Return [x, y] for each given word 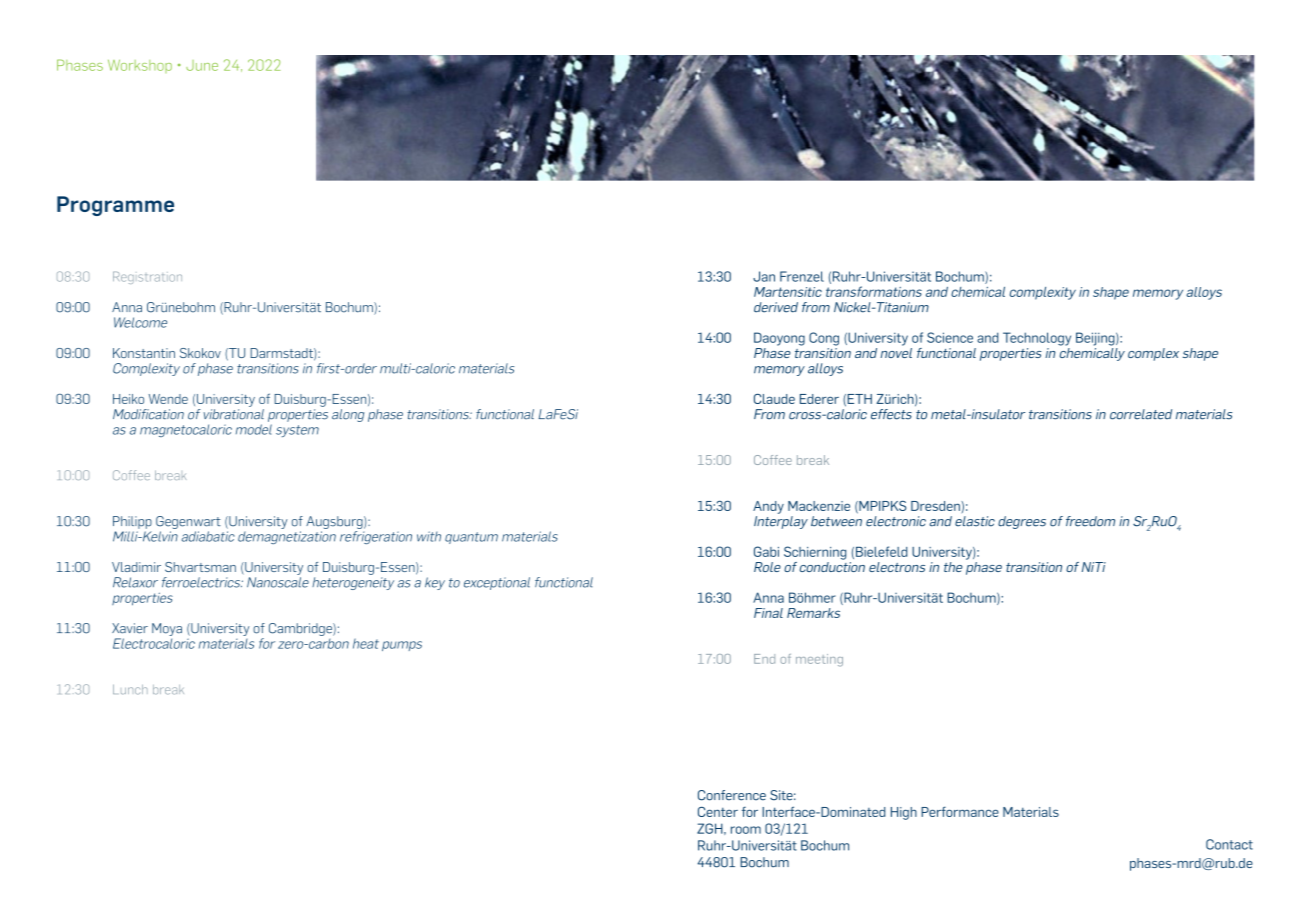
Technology [1037, 339]
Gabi [766, 551]
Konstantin [144, 353]
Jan [764, 276]
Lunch [130, 689]
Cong [824, 339]
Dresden [936, 506]
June [202, 65]
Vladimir [136, 567]
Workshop [140, 66]
